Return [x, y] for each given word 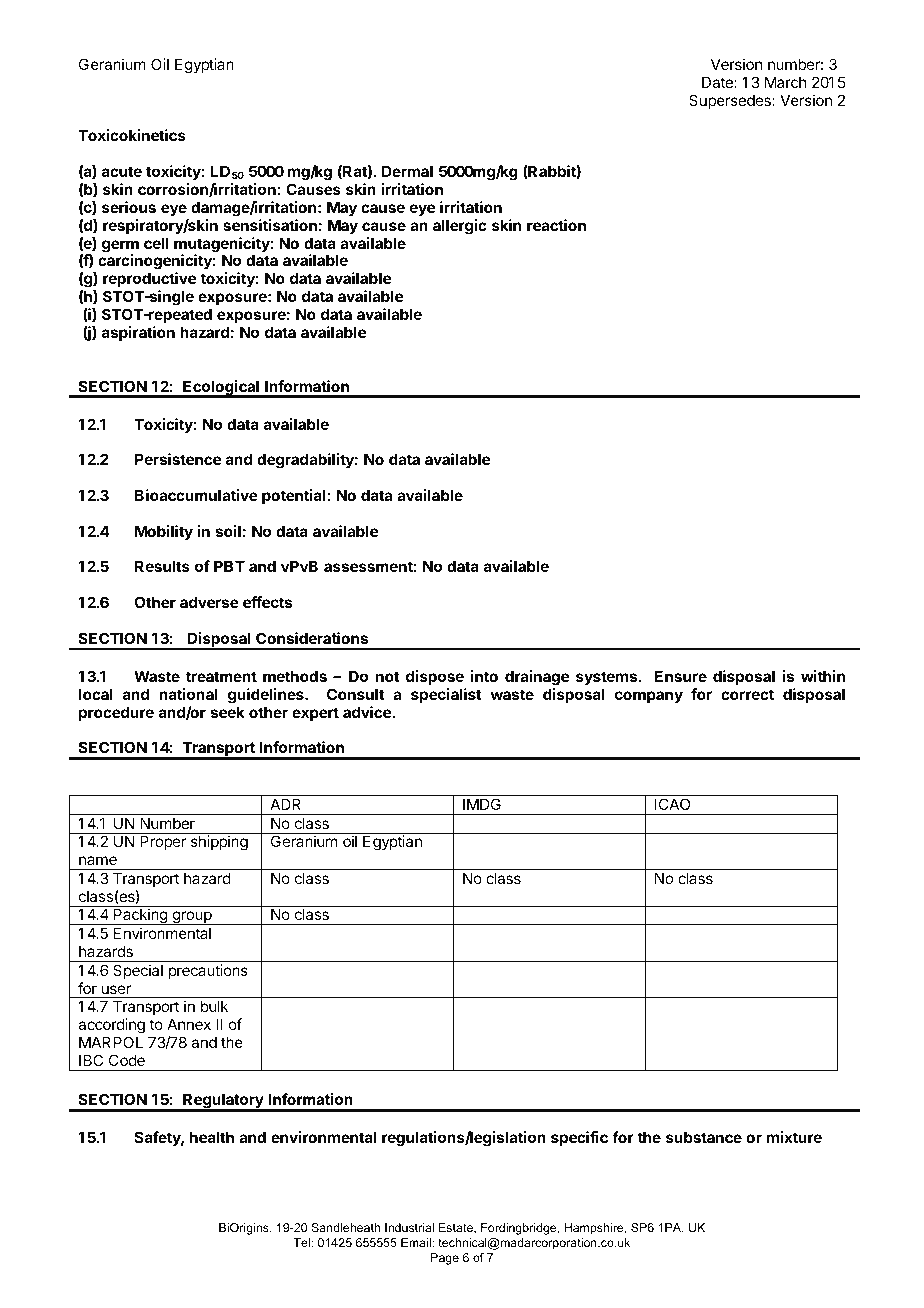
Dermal [407, 171]
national [188, 694]
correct [747, 694]
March [786, 82]
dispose [435, 677]
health [212, 1137]
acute [122, 171]
